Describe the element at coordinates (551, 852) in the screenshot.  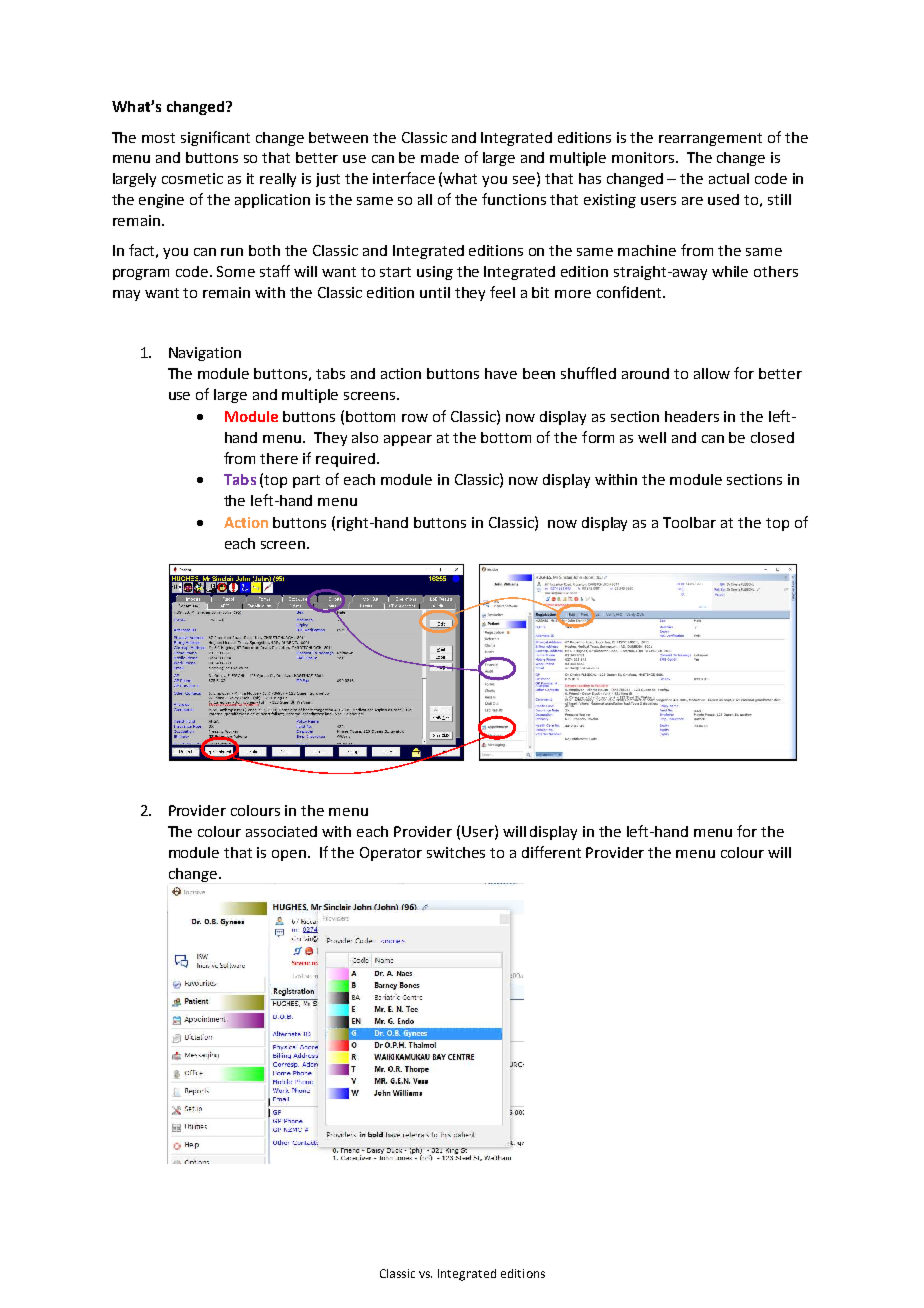
I see `different` at that location.
